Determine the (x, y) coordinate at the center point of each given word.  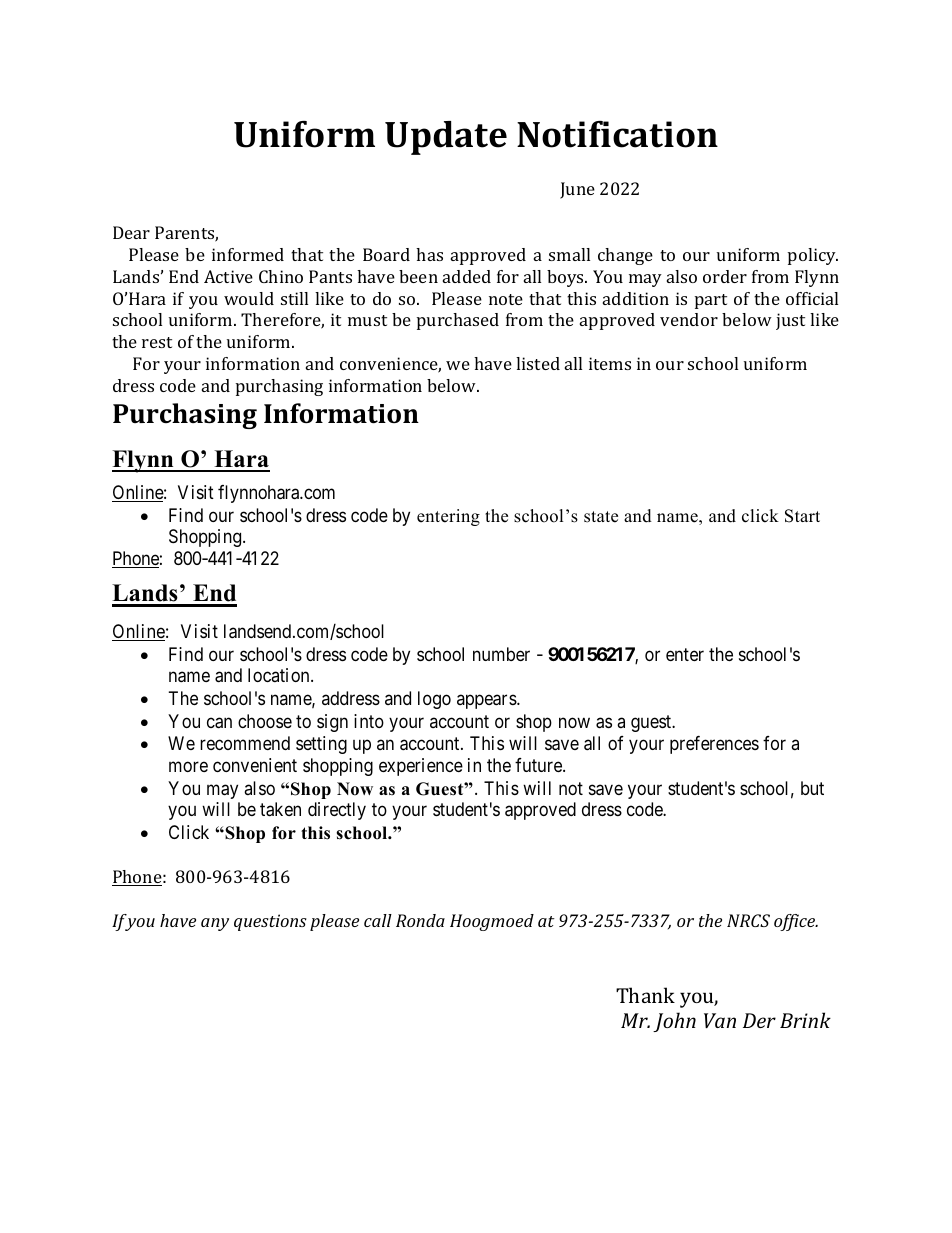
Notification (617, 134)
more (188, 767)
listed (538, 363)
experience (421, 767)
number (501, 654)
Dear (131, 232)
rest (157, 342)
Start (802, 516)
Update (446, 138)
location (280, 675)
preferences (714, 745)
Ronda (420, 920)
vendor (689, 319)
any (215, 924)
